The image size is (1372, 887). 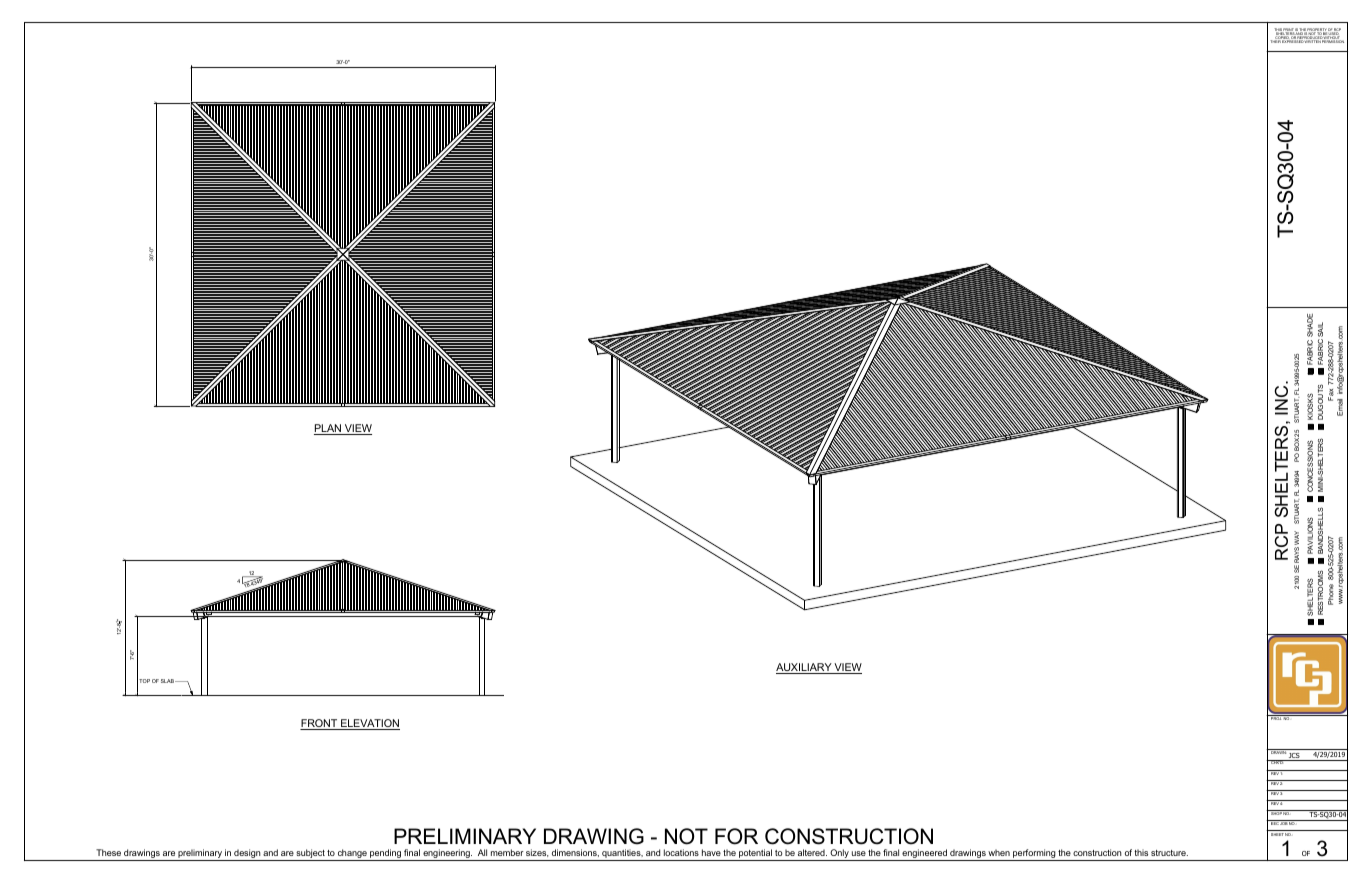 What do you see at coordinates (1275, 41) in the screenshot?
I see `THEIR` at bounding box center [1275, 41].
